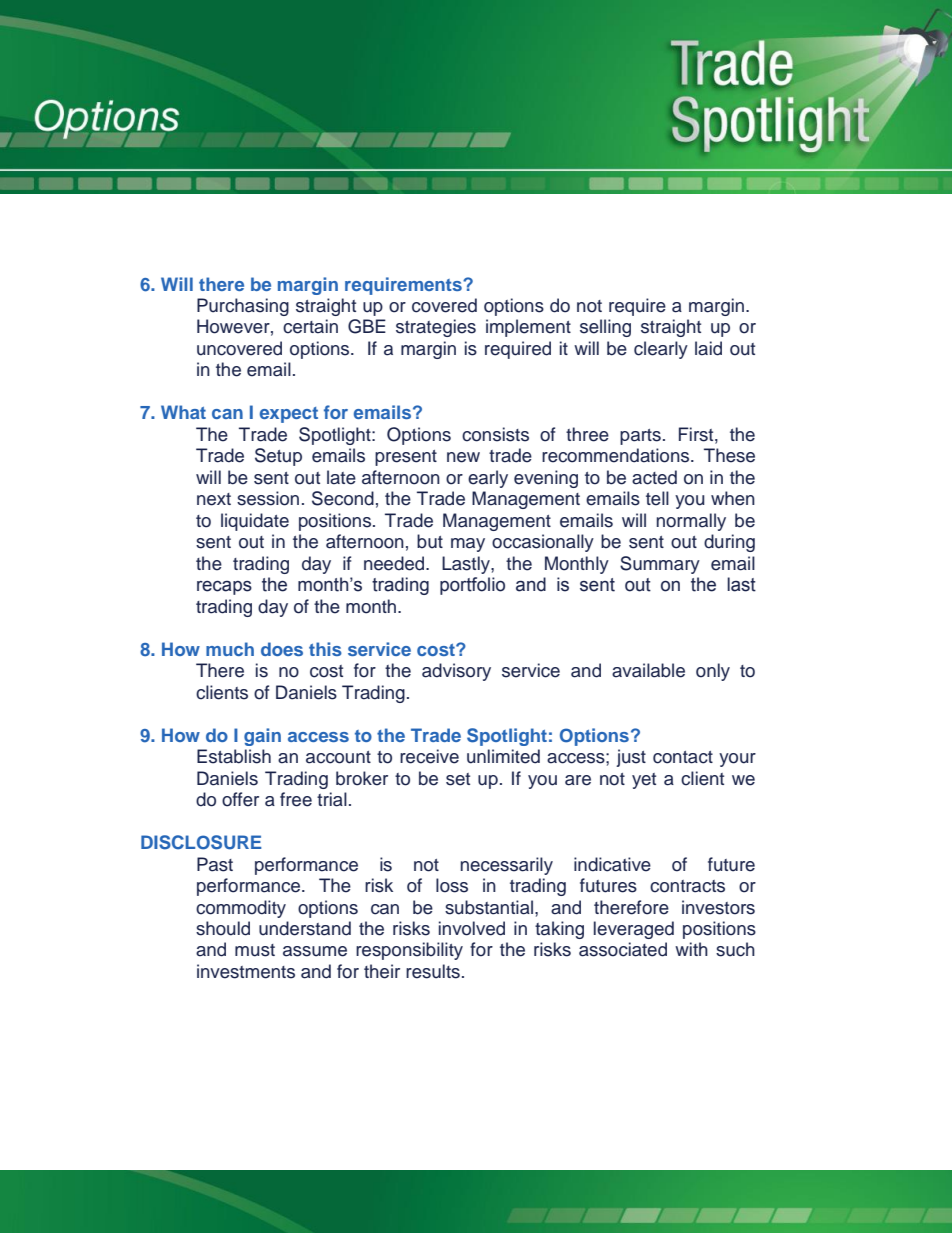  I want to click on strategies, so click(436, 328).
